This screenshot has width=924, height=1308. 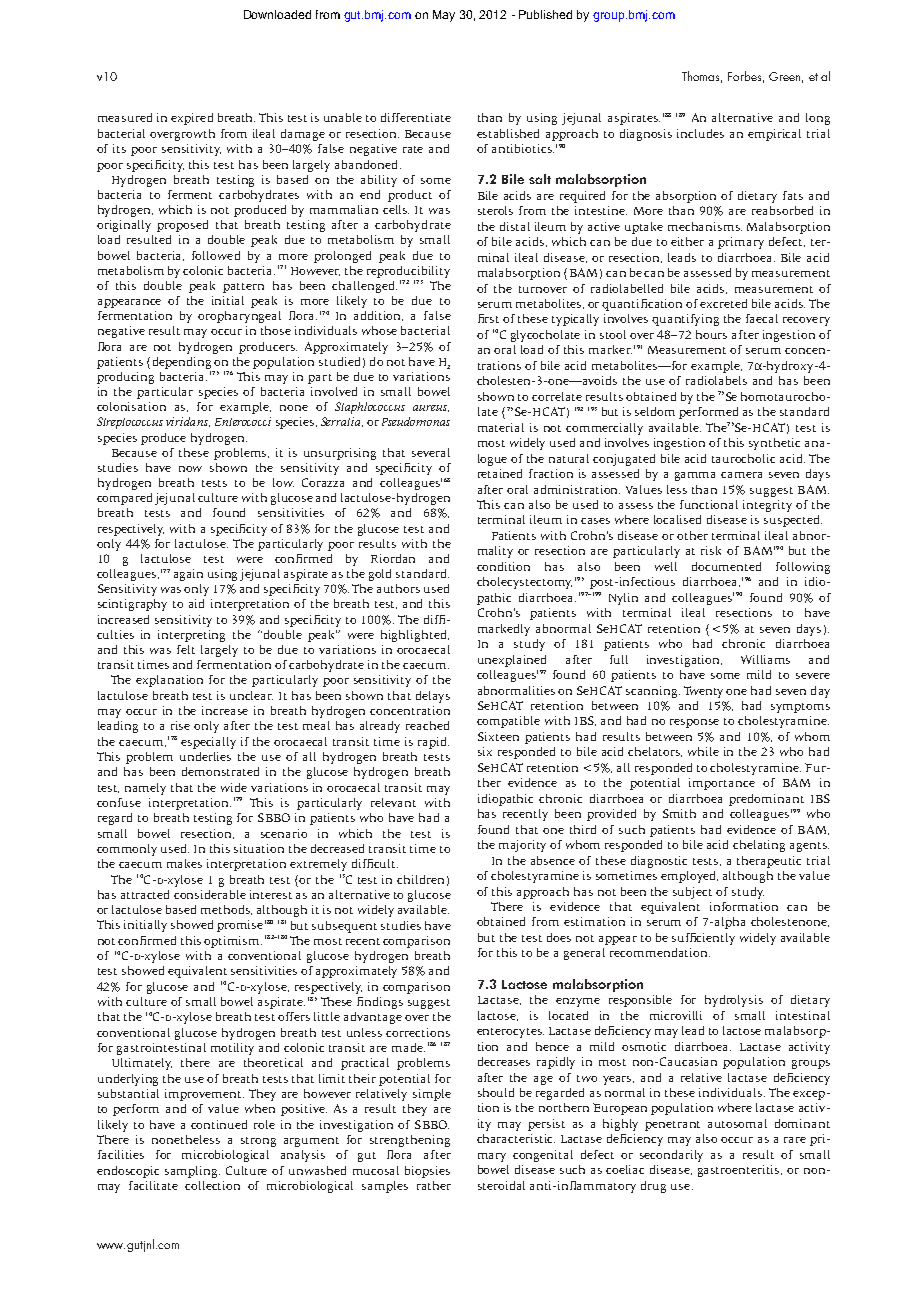 What do you see at coordinates (689, 877) in the screenshot?
I see `employed` at bounding box center [689, 877].
